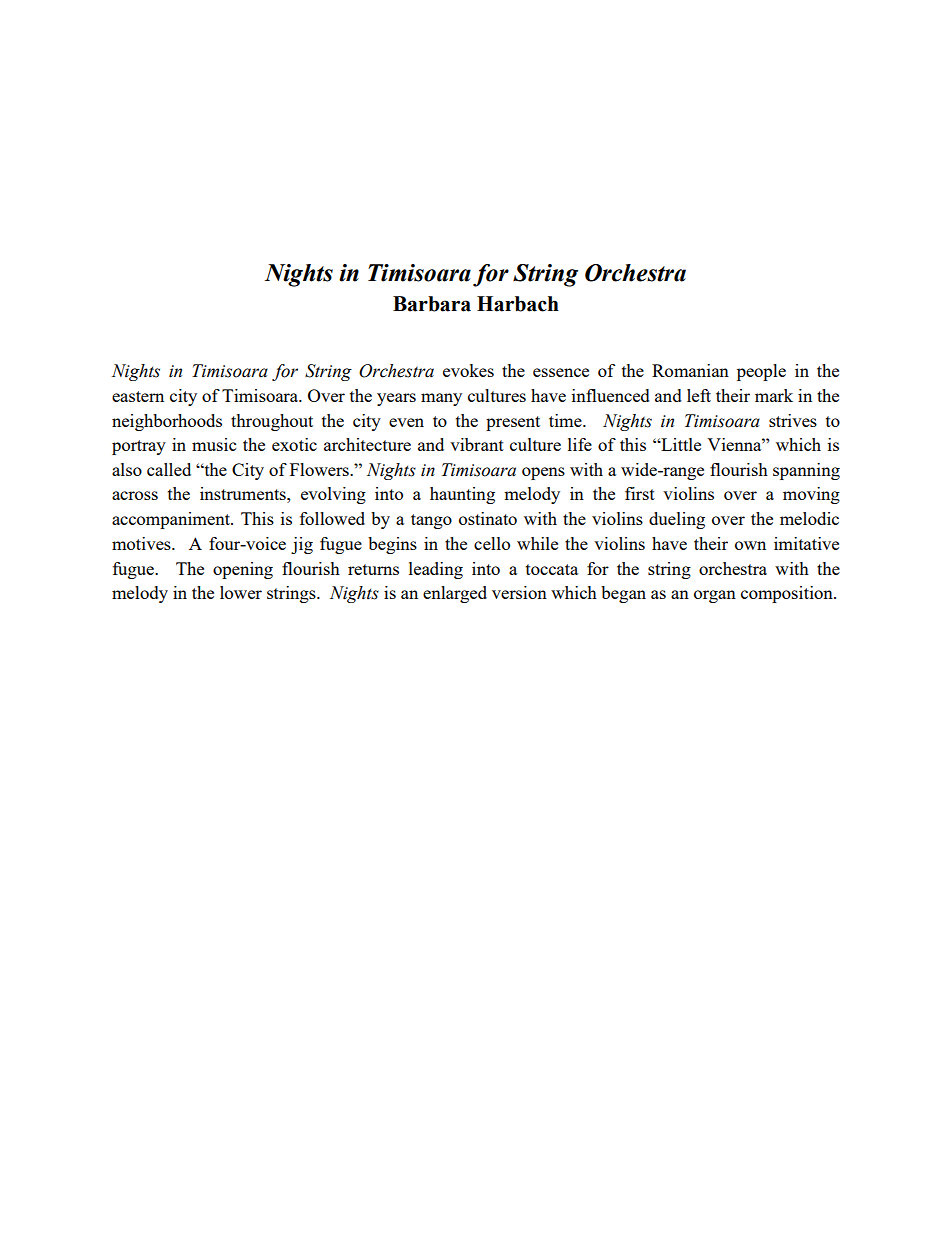 The height and width of the page is (1233, 952). I want to click on evokes, so click(468, 370).
